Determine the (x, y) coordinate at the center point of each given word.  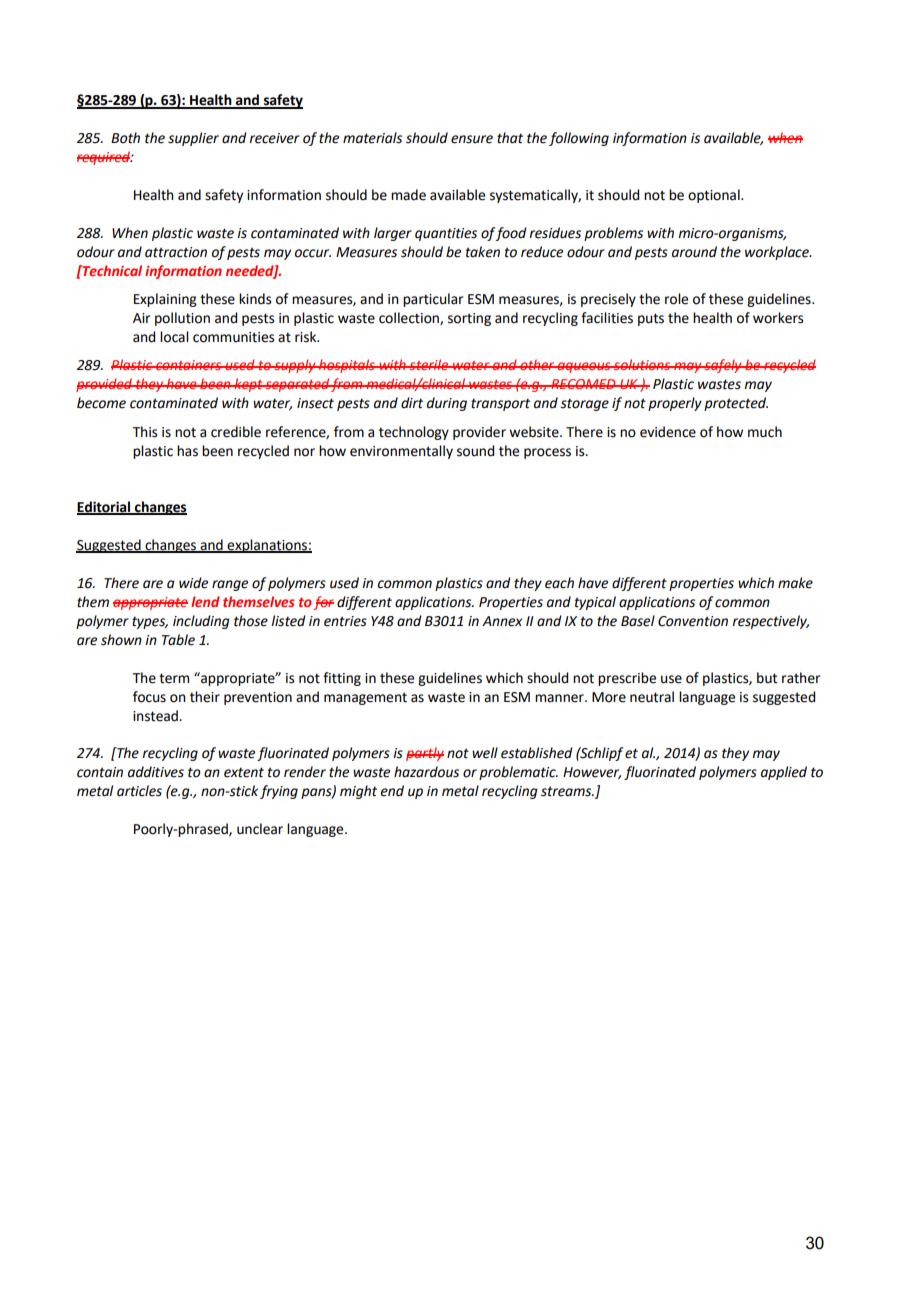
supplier (193, 139)
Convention (693, 621)
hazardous (426, 772)
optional (715, 196)
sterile (429, 364)
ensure (472, 139)
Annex (502, 621)
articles (139, 791)
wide (193, 583)
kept (249, 385)
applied (784, 773)
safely (723, 366)
